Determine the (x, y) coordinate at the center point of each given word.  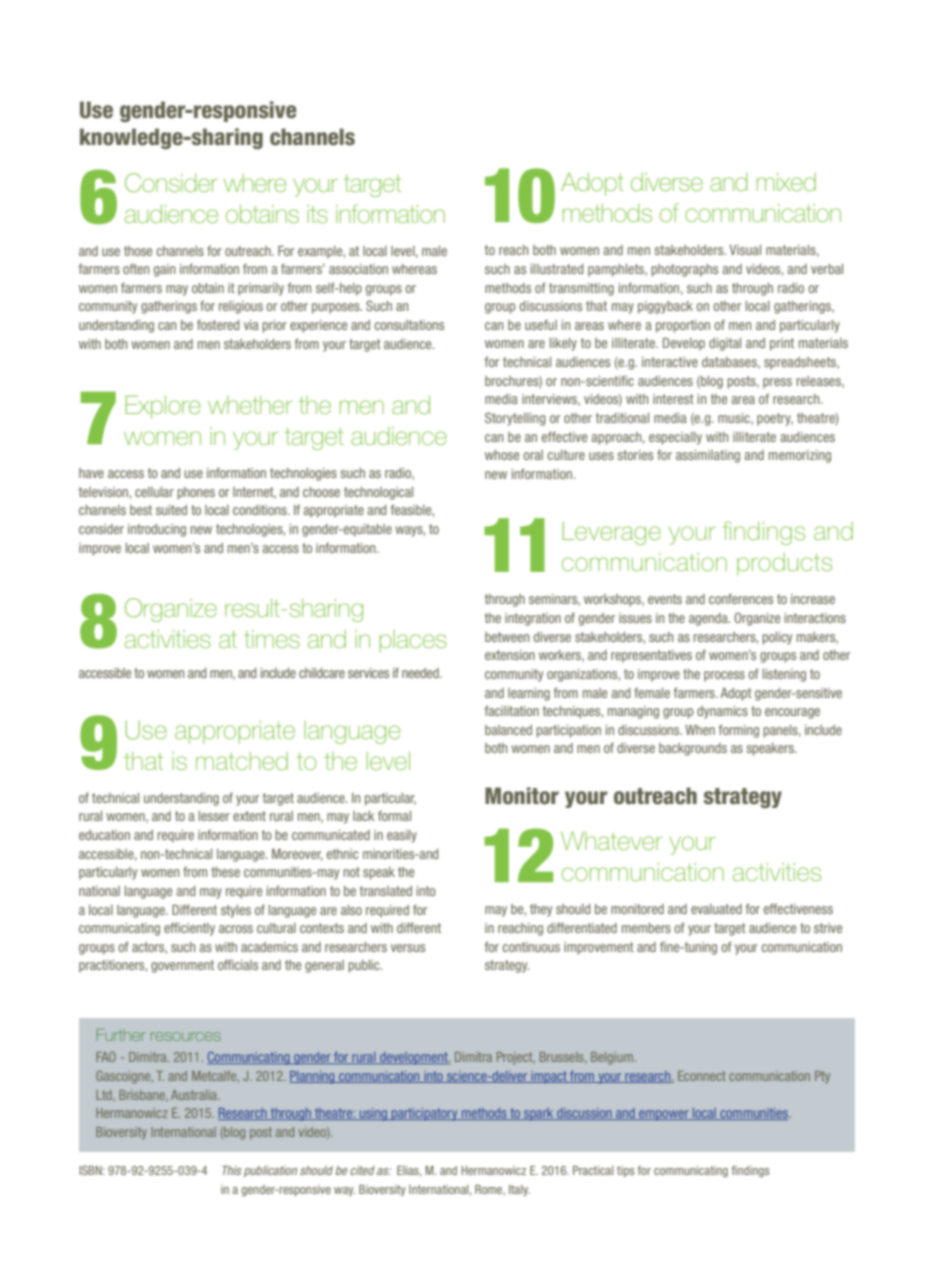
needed (421, 673)
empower (664, 1115)
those (138, 251)
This (231, 1170)
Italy (519, 1190)
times (272, 639)
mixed (786, 182)
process (724, 676)
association (358, 269)
